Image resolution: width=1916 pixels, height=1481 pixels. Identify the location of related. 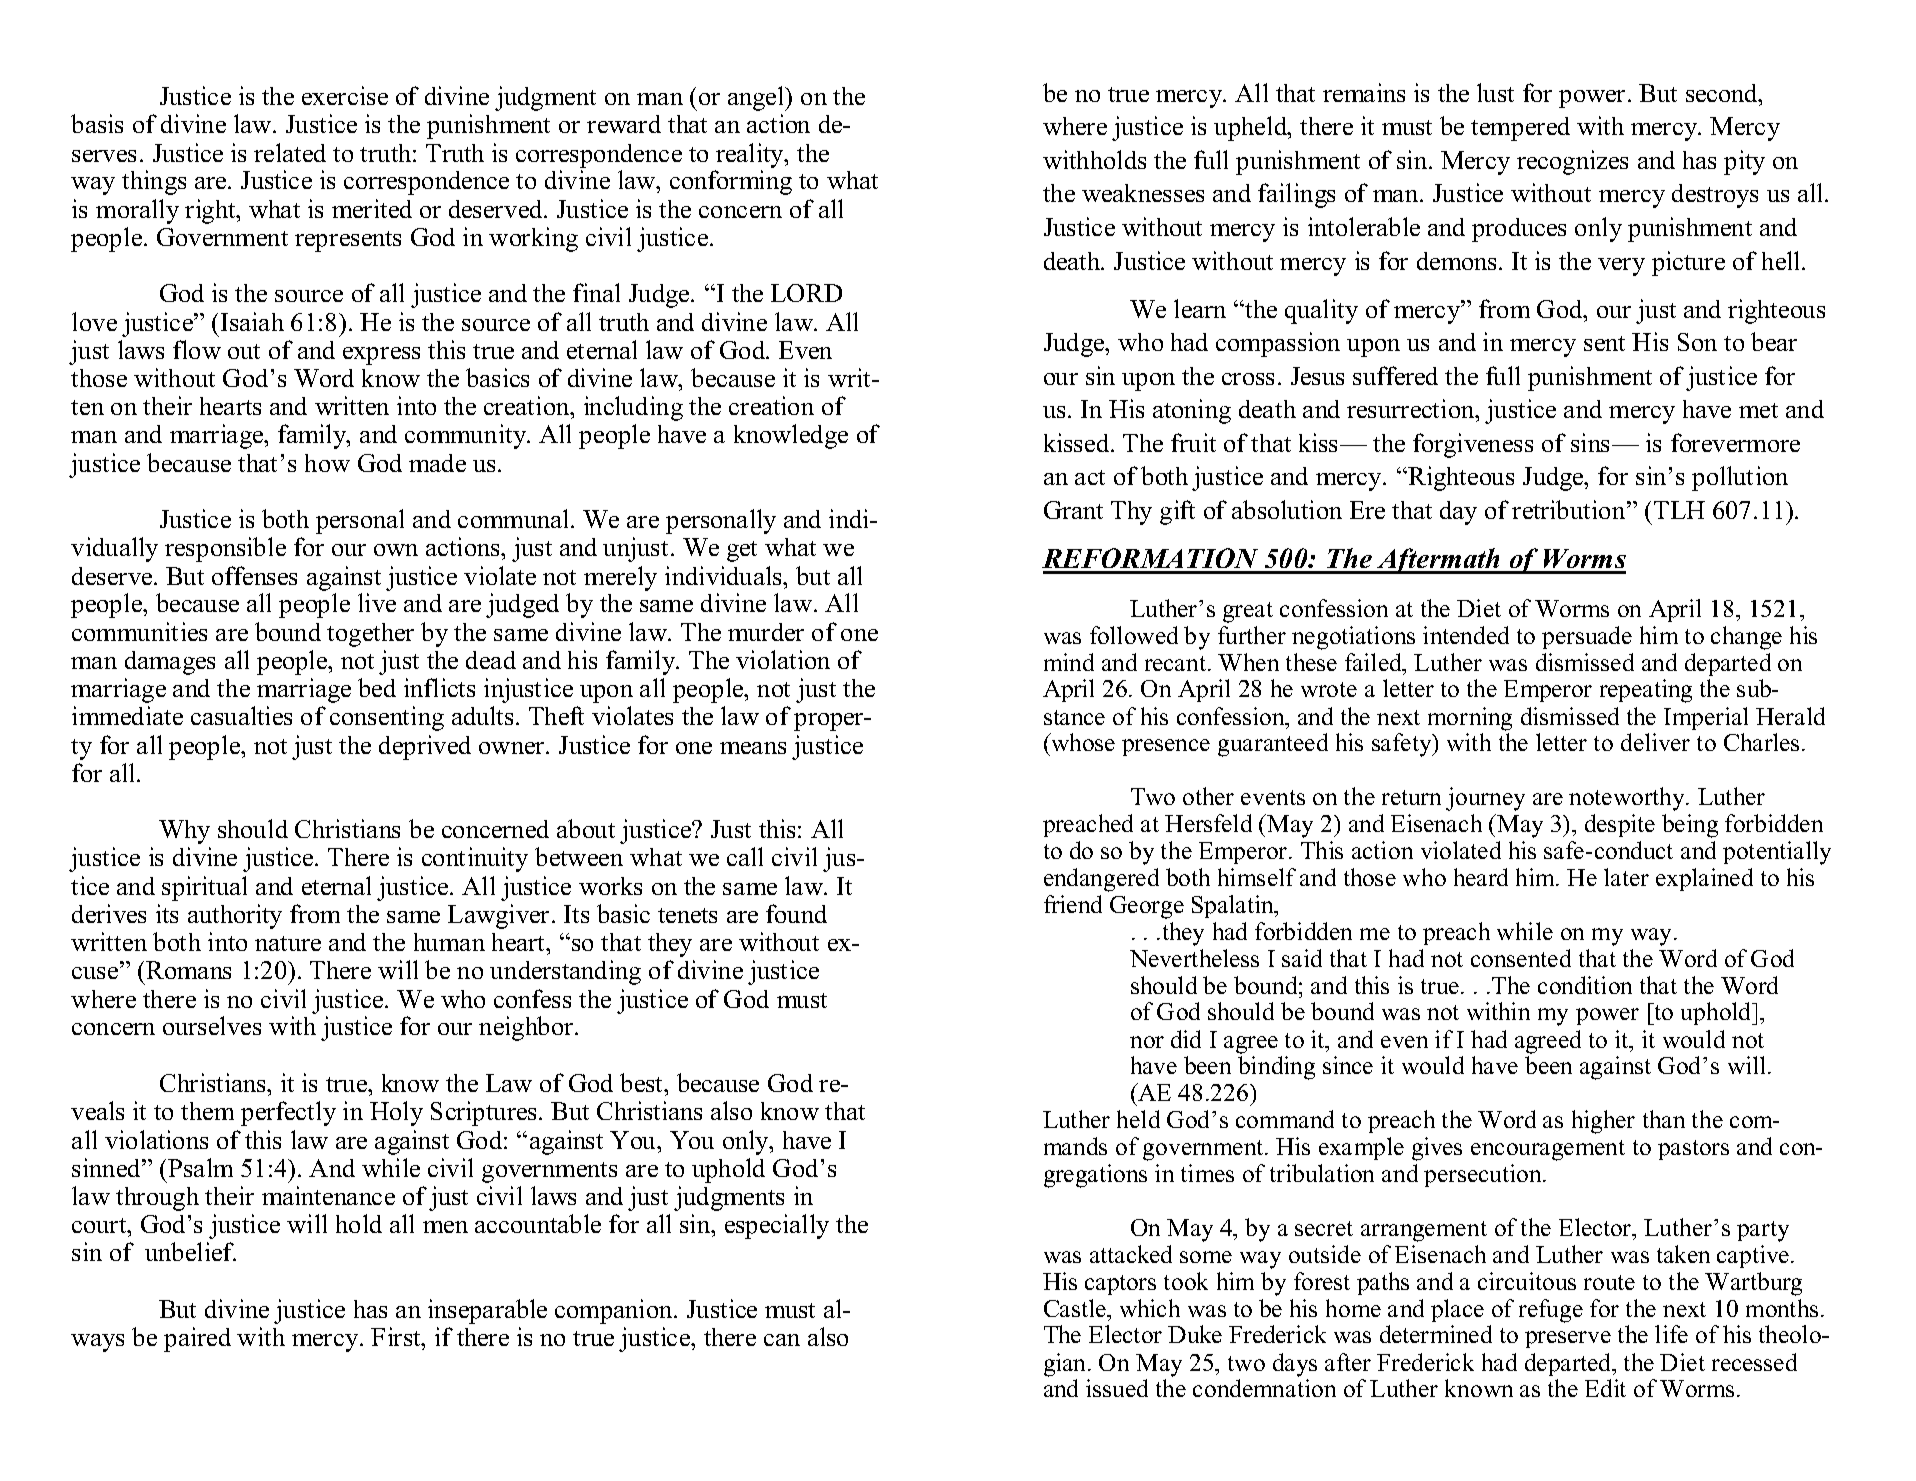
(290, 152).
